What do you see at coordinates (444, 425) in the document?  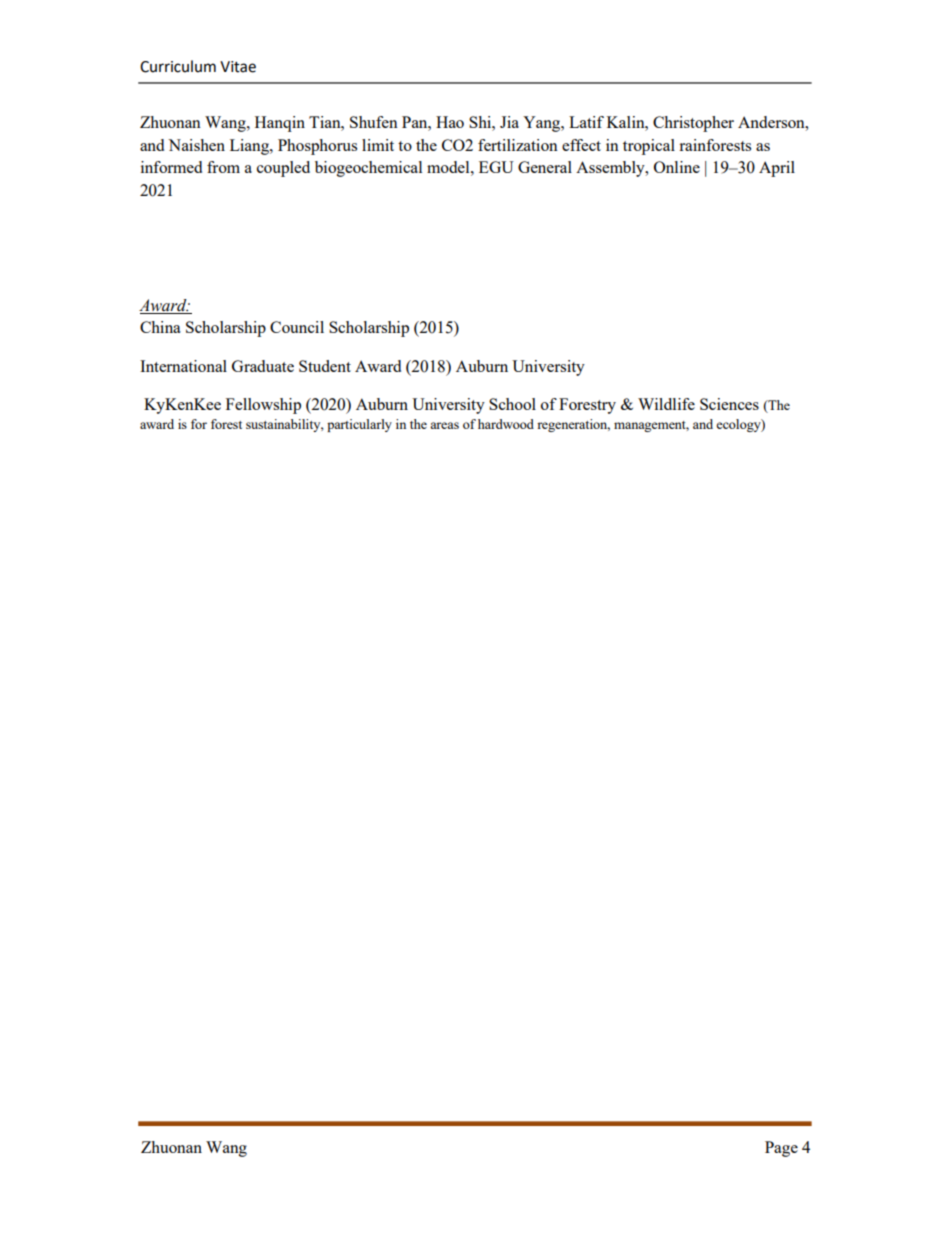 I see `areas` at bounding box center [444, 425].
